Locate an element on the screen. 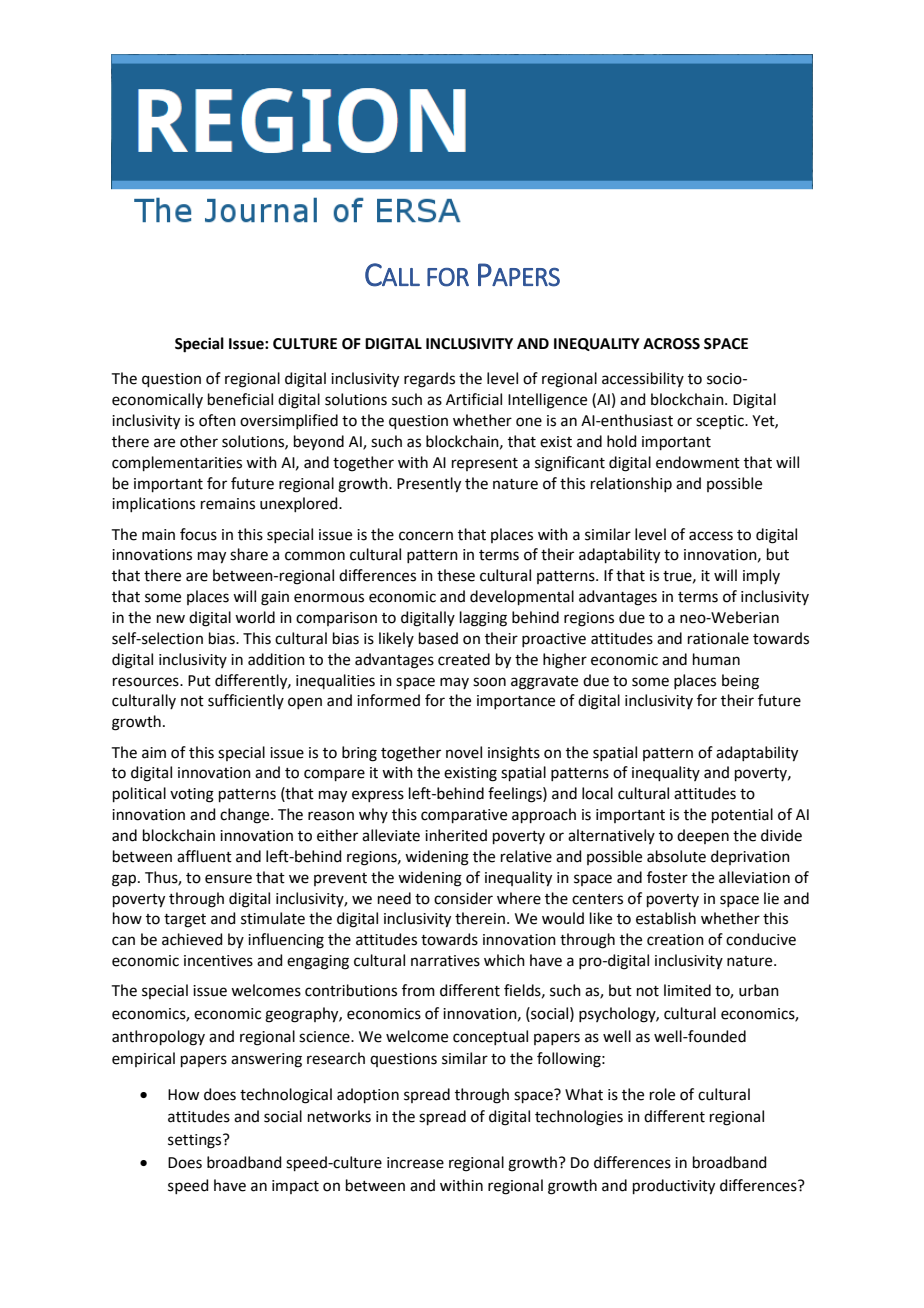 The height and width of the screenshot is (1308, 924). narratives is located at coordinates (445, 961).
